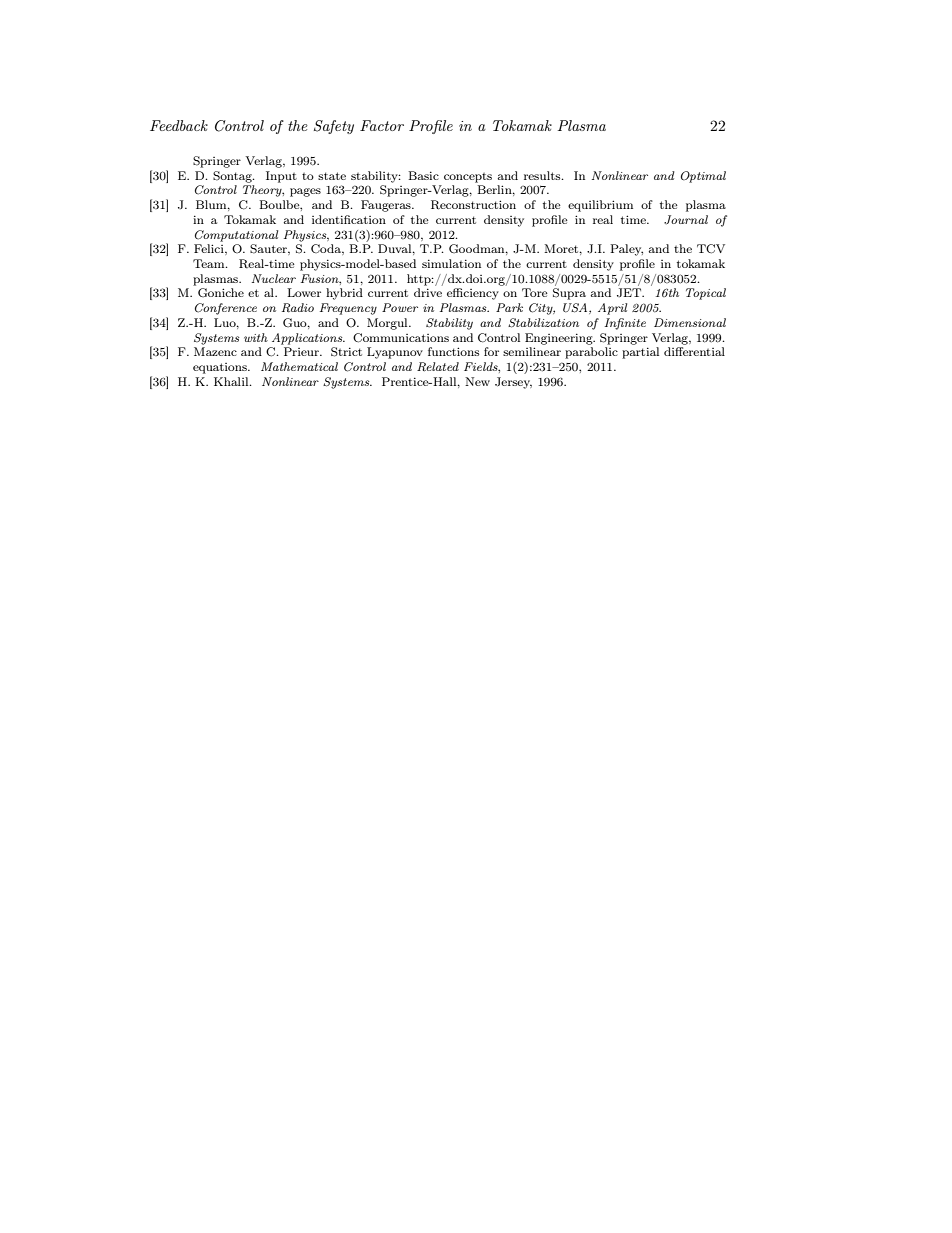  What do you see at coordinates (686, 220) in the document?
I see `Journal` at bounding box center [686, 220].
